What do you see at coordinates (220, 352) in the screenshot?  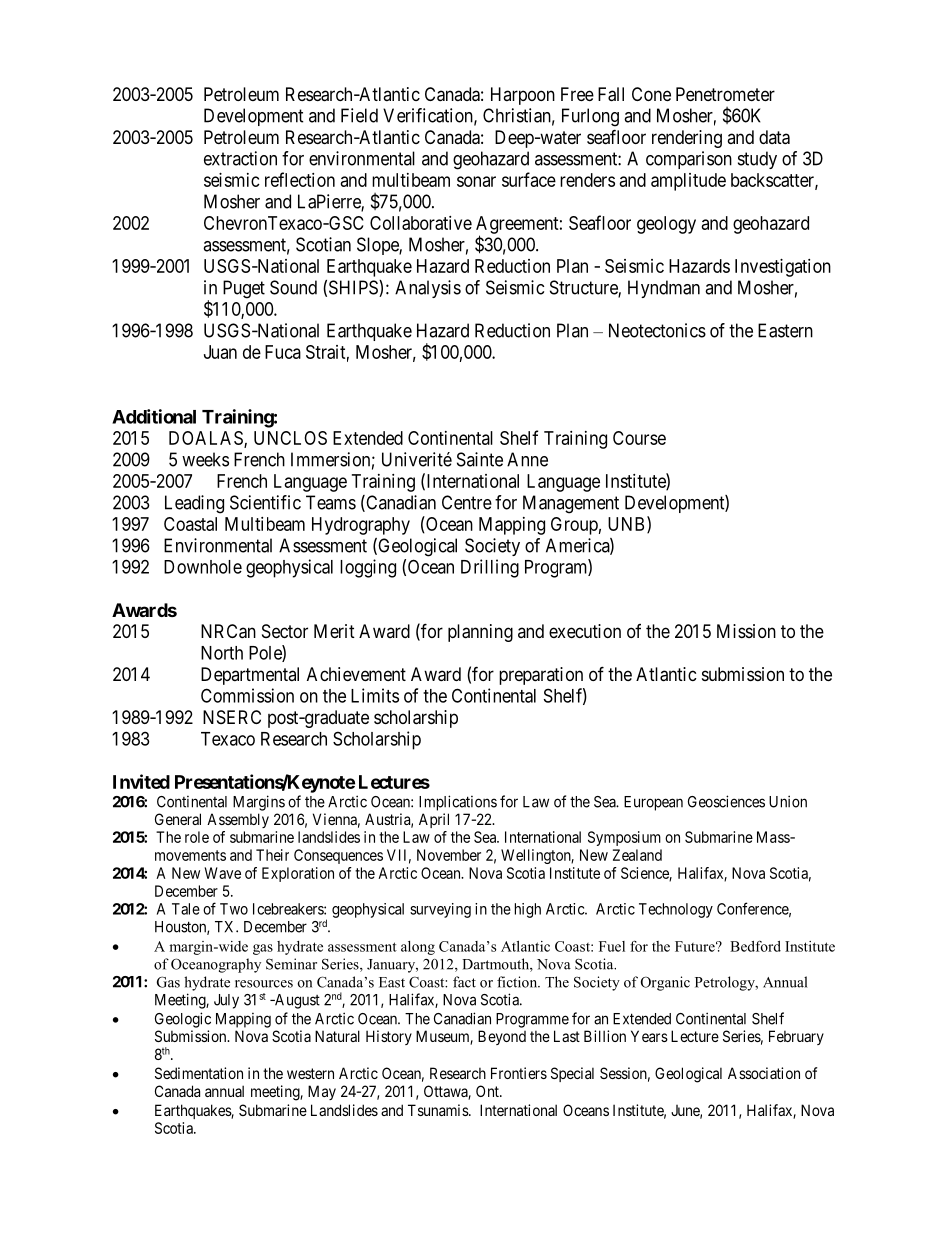 I see `Juan` at bounding box center [220, 352].
